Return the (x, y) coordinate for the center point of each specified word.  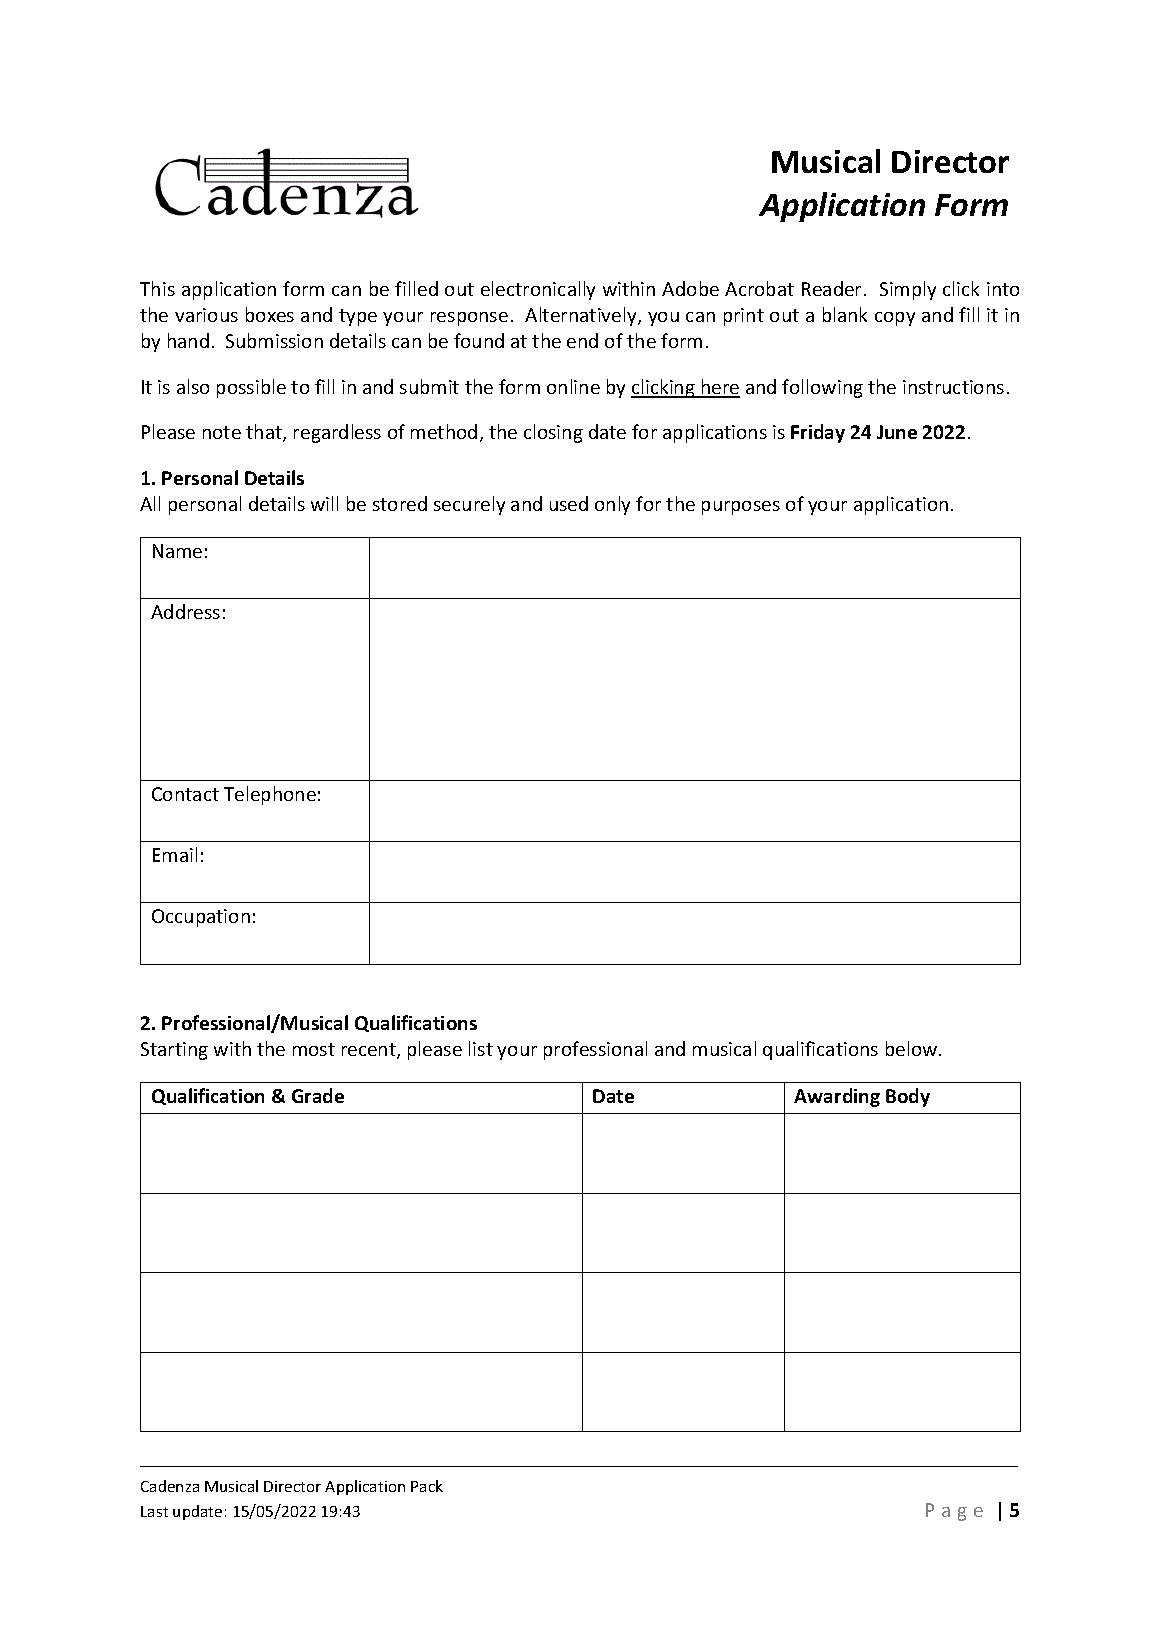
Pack (427, 1486)
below (913, 1048)
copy (895, 319)
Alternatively (582, 316)
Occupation (201, 918)
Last (154, 1511)
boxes (270, 314)
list (481, 1048)
